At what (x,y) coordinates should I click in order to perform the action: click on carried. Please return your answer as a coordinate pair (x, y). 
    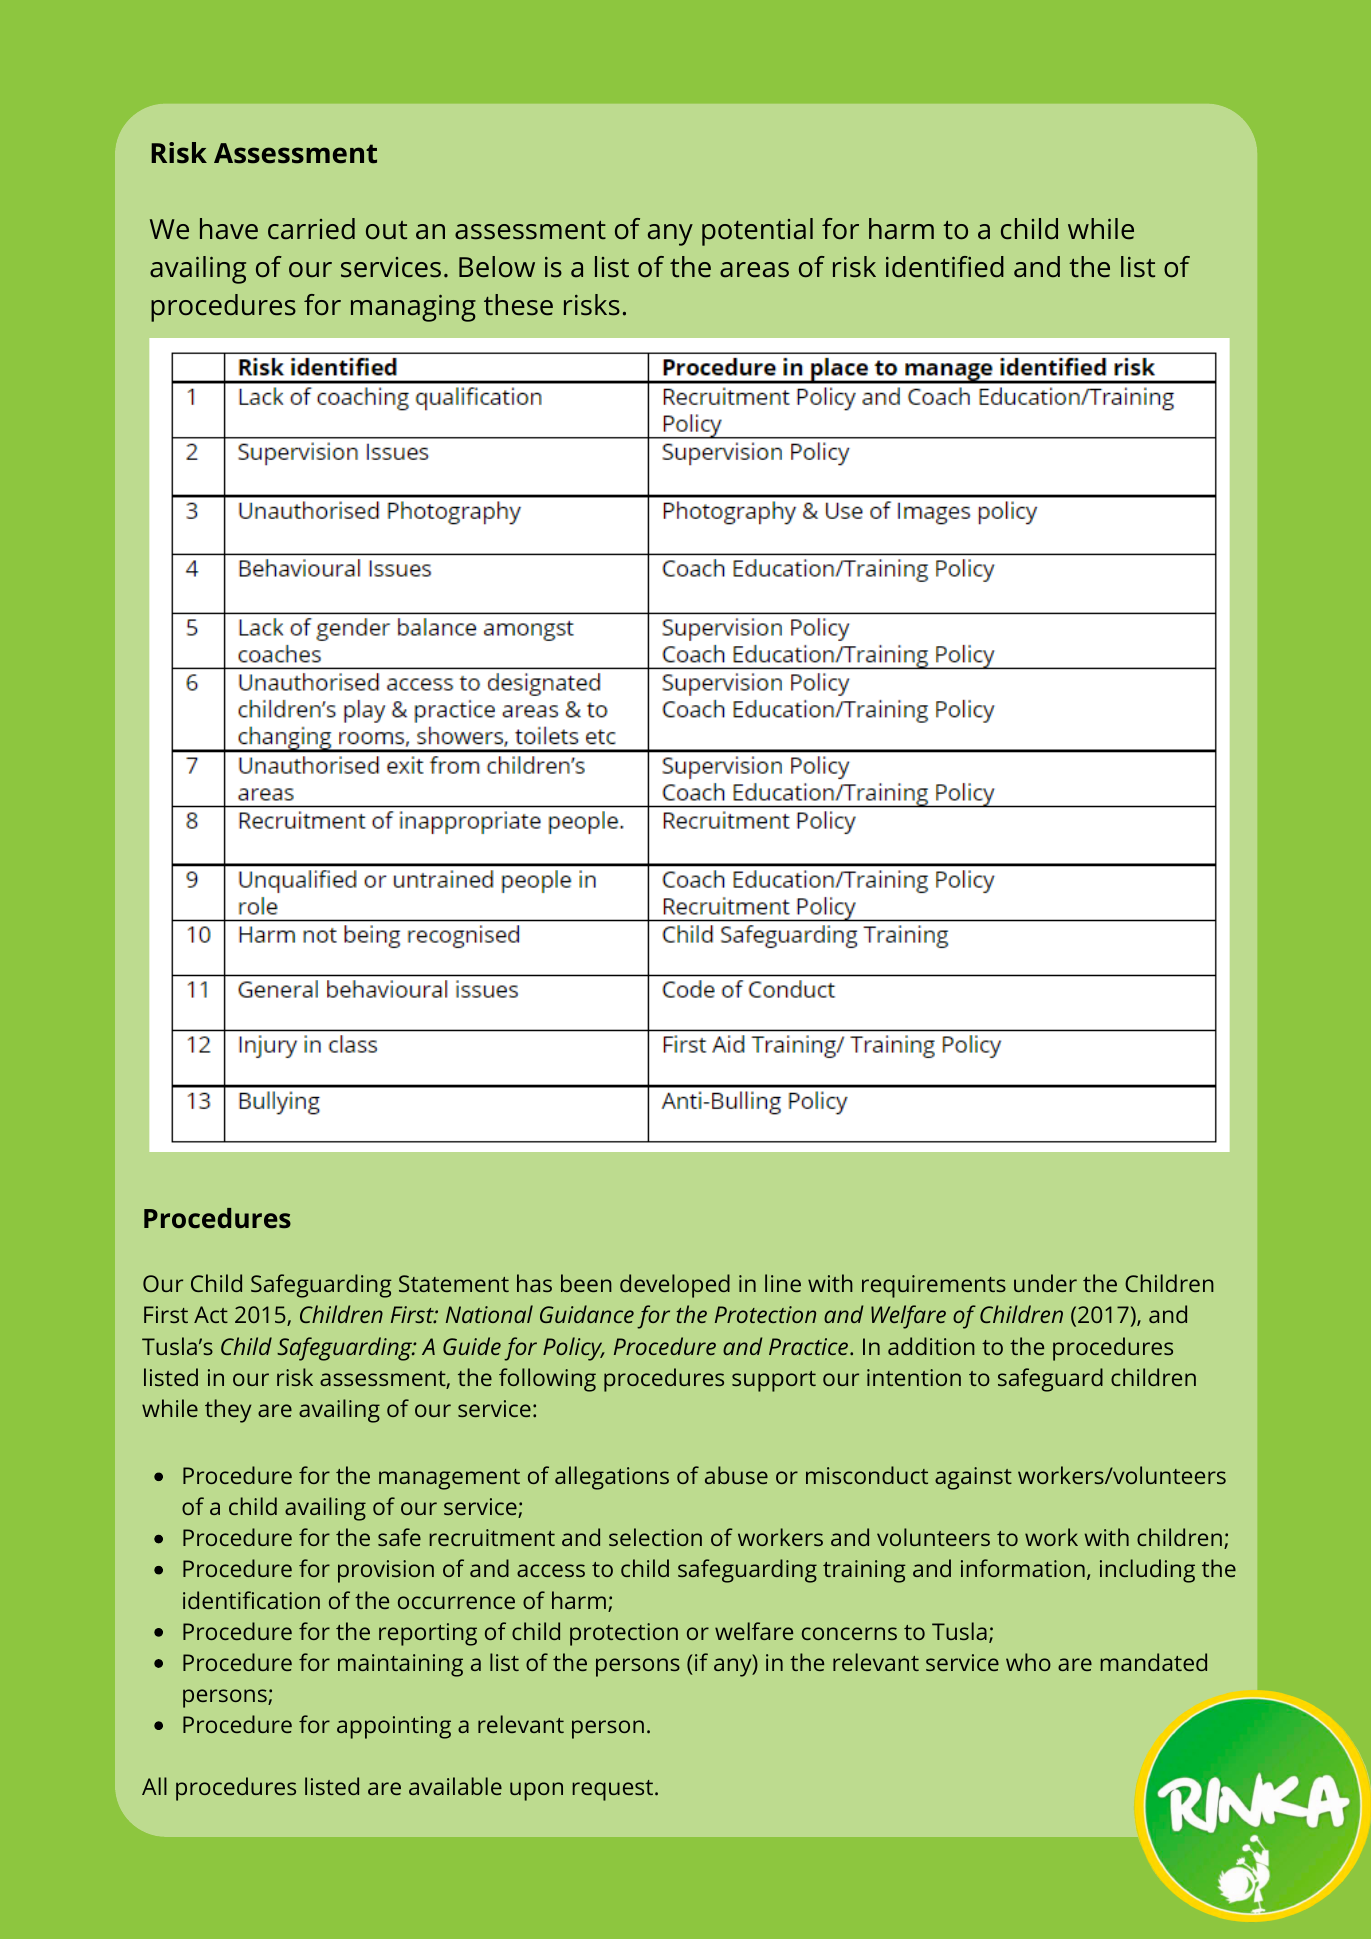
    Looking at the image, I should click on (311, 229).
